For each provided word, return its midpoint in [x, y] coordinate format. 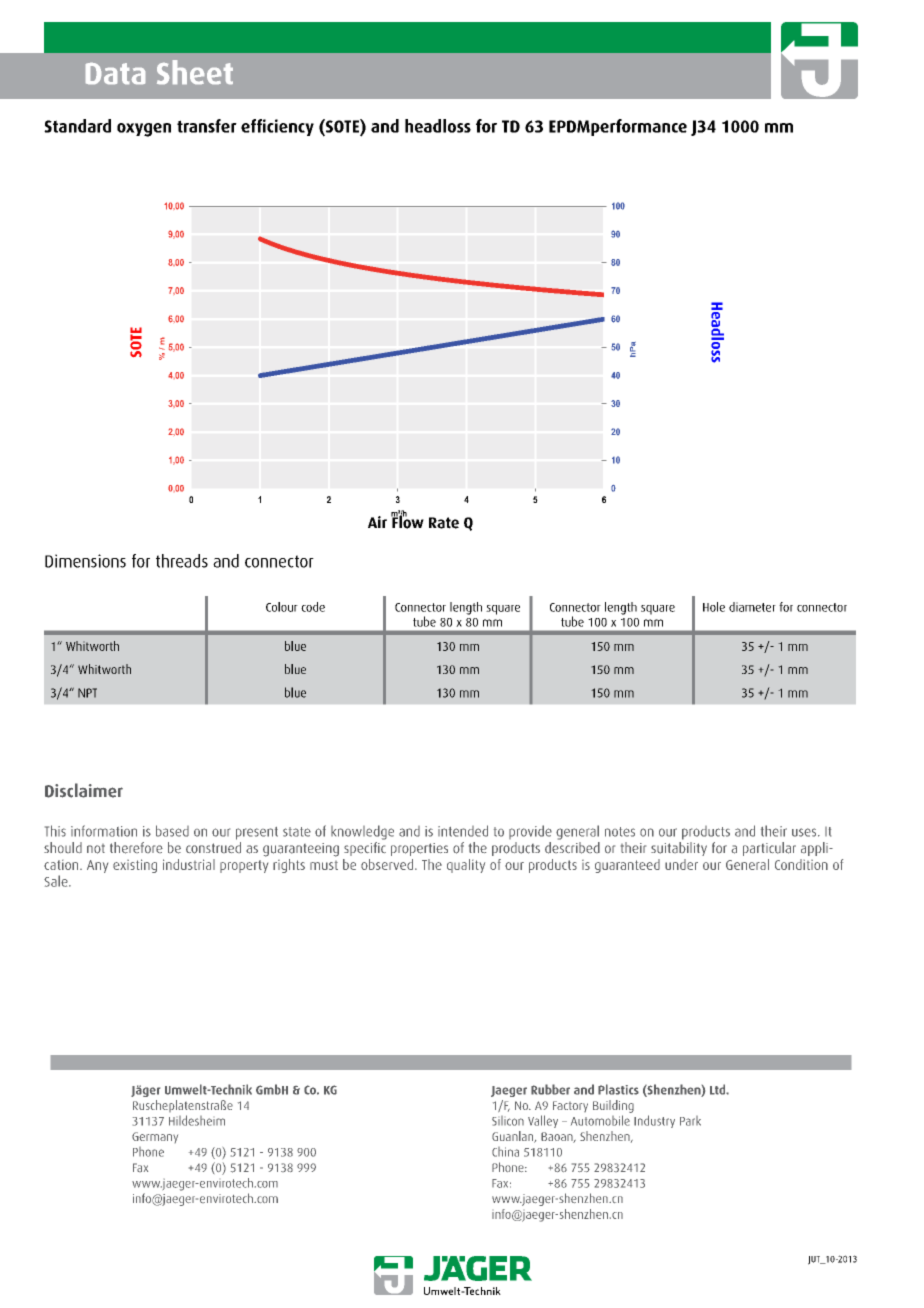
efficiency [277, 127]
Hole [714, 607]
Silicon [508, 1121]
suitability [679, 849]
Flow [407, 521]
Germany [155, 1137]
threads [182, 561]
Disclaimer [84, 790]
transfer [207, 126]
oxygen [144, 130]
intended [463, 831]
